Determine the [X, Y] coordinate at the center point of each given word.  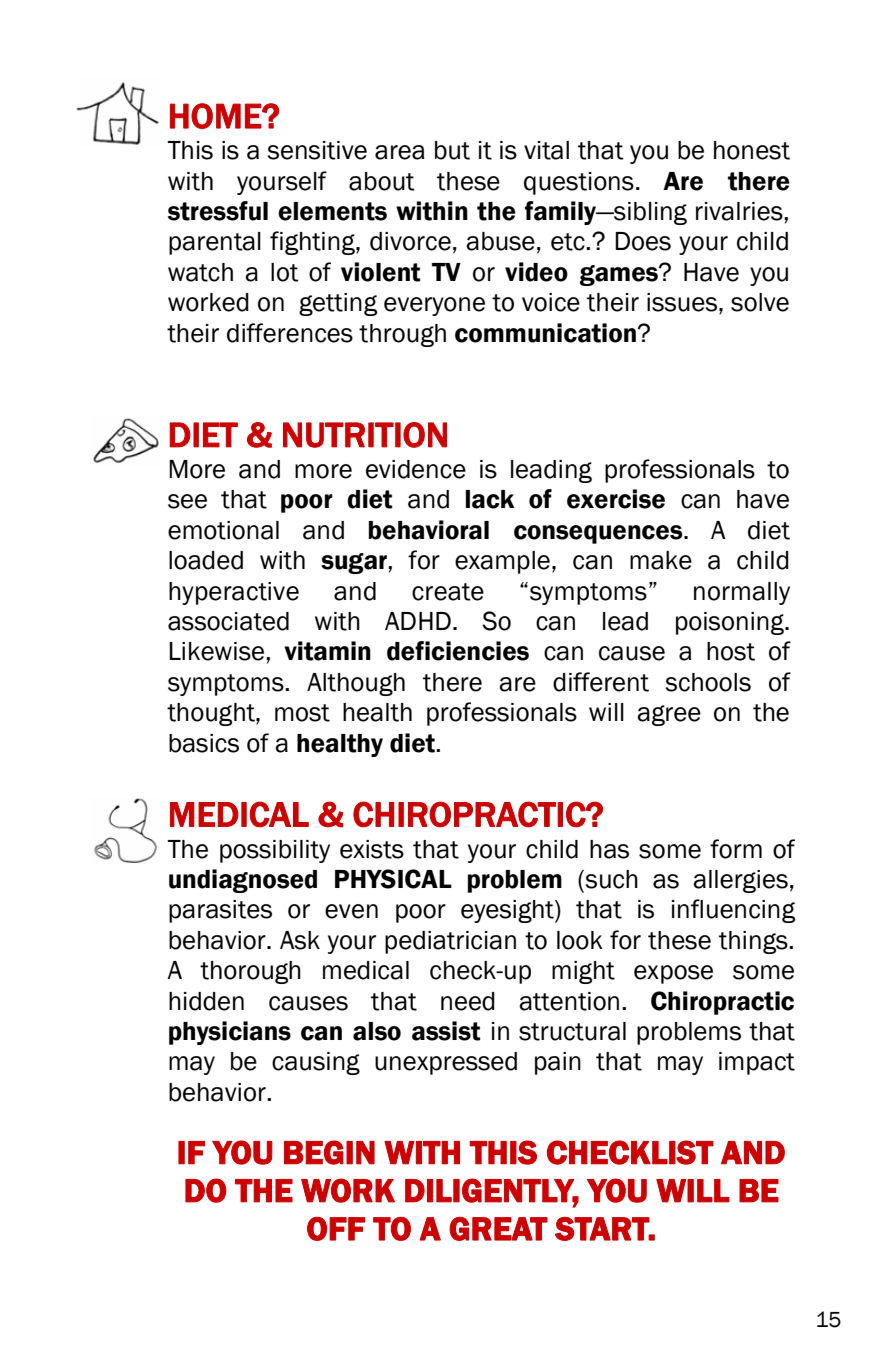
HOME [216, 116]
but [452, 150]
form [736, 849]
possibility [275, 851]
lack [490, 499]
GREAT [498, 1229]
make [661, 560]
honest [752, 150]
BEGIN [329, 1152]
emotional [223, 530]
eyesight [508, 911]
